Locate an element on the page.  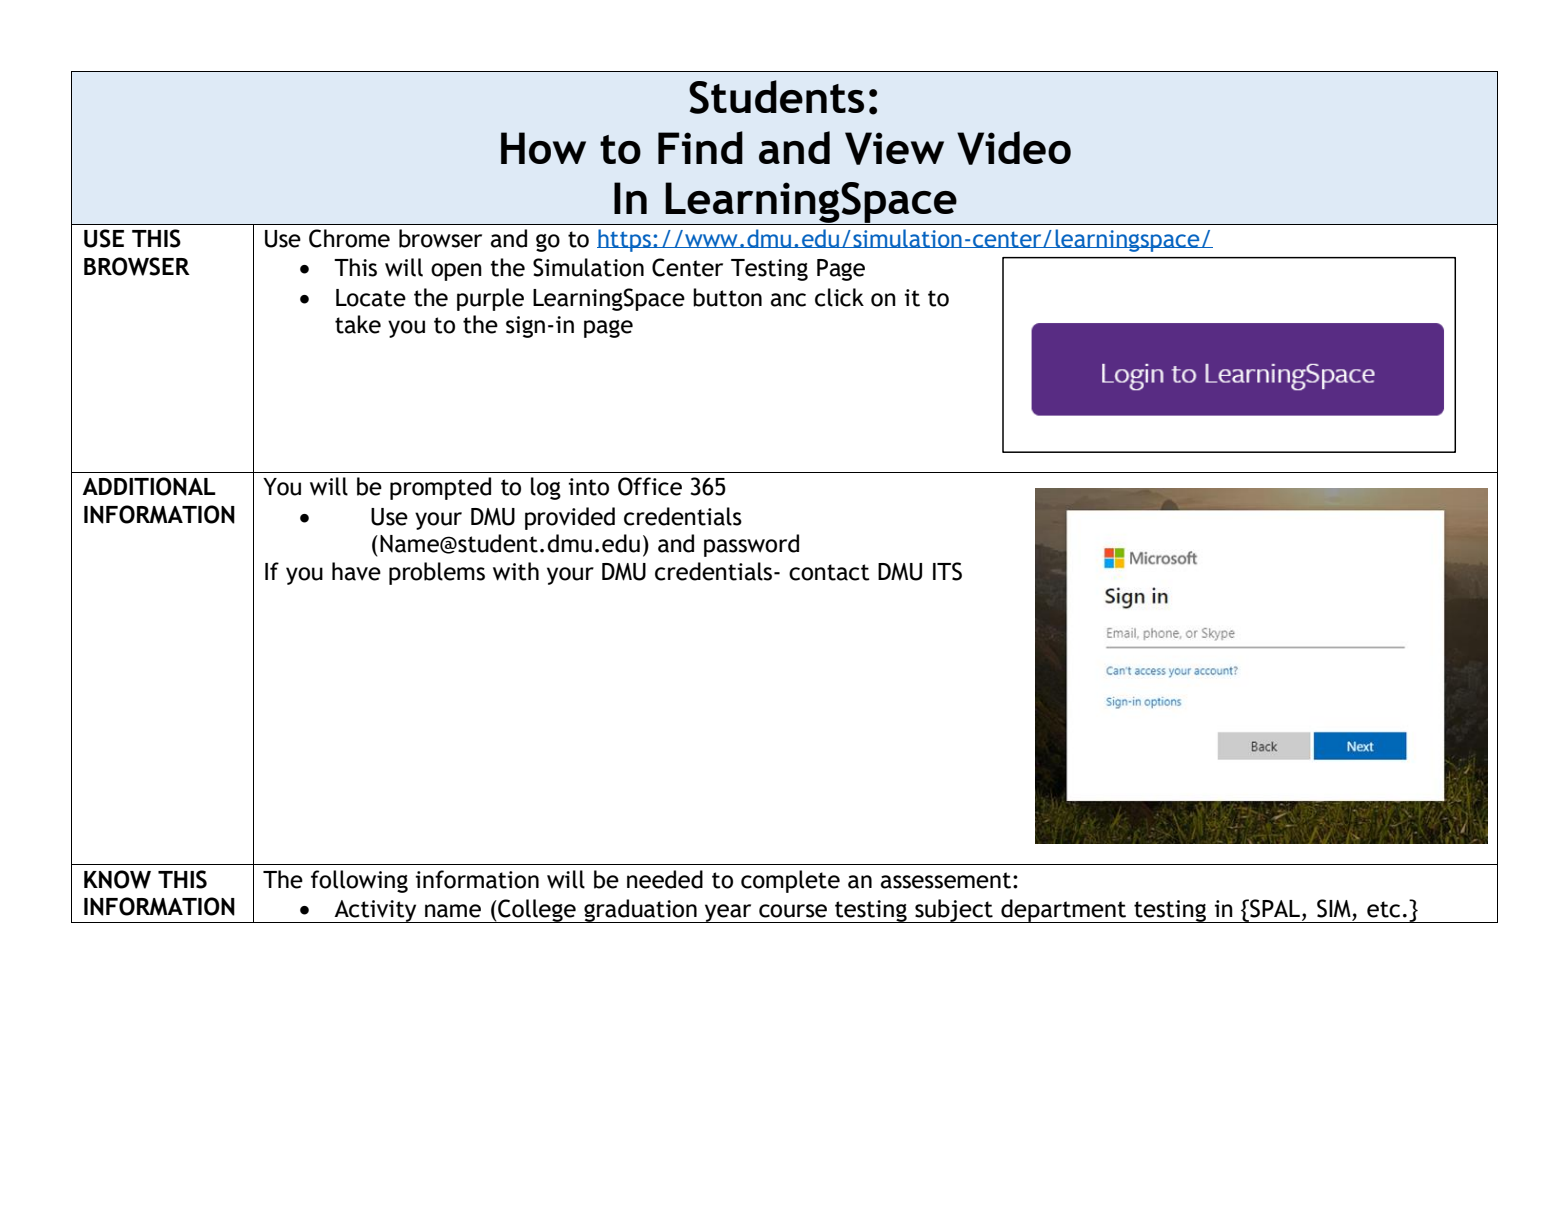
Chrome is located at coordinates (349, 238).
